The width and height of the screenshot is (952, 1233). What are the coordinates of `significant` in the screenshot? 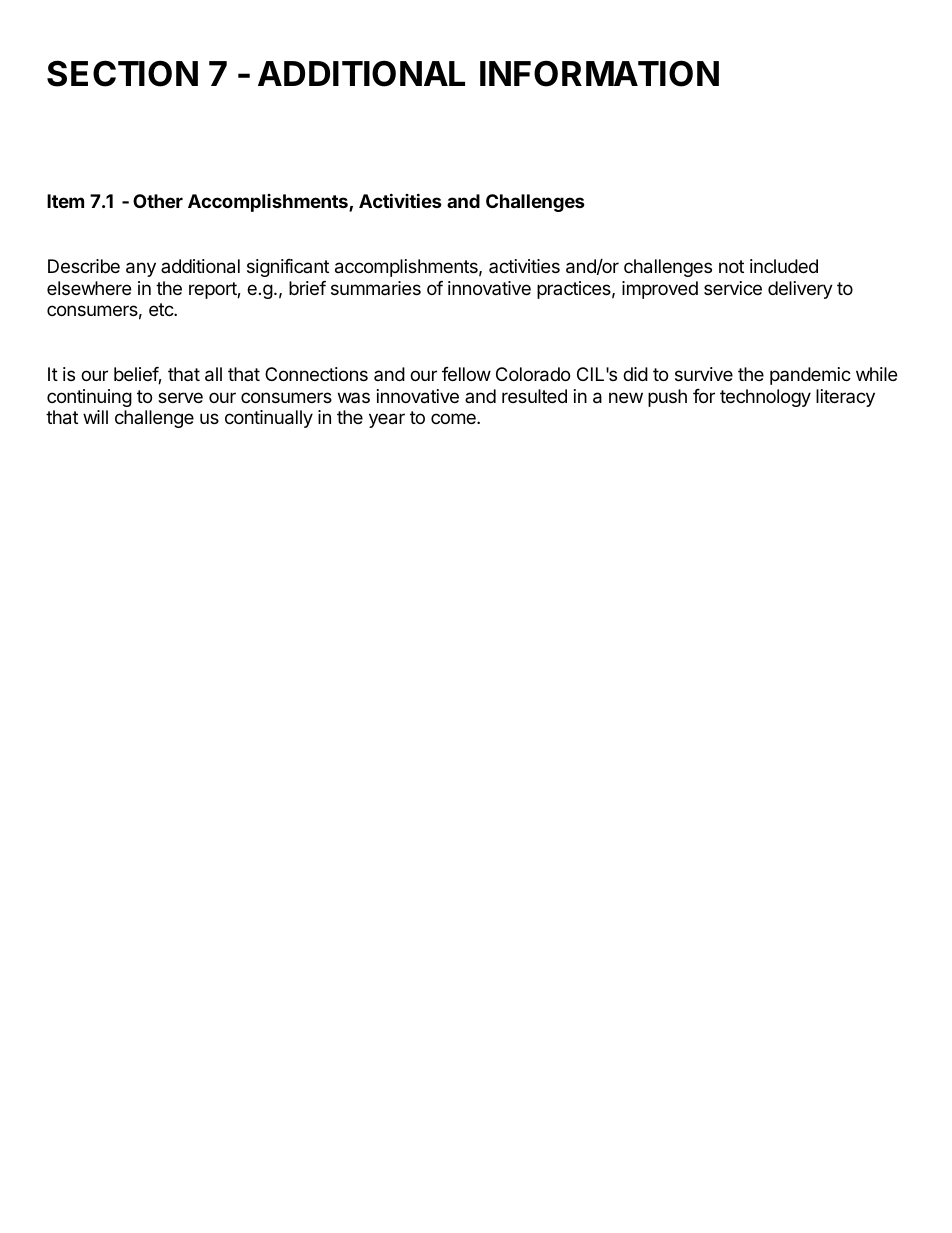 It's located at (288, 268).
